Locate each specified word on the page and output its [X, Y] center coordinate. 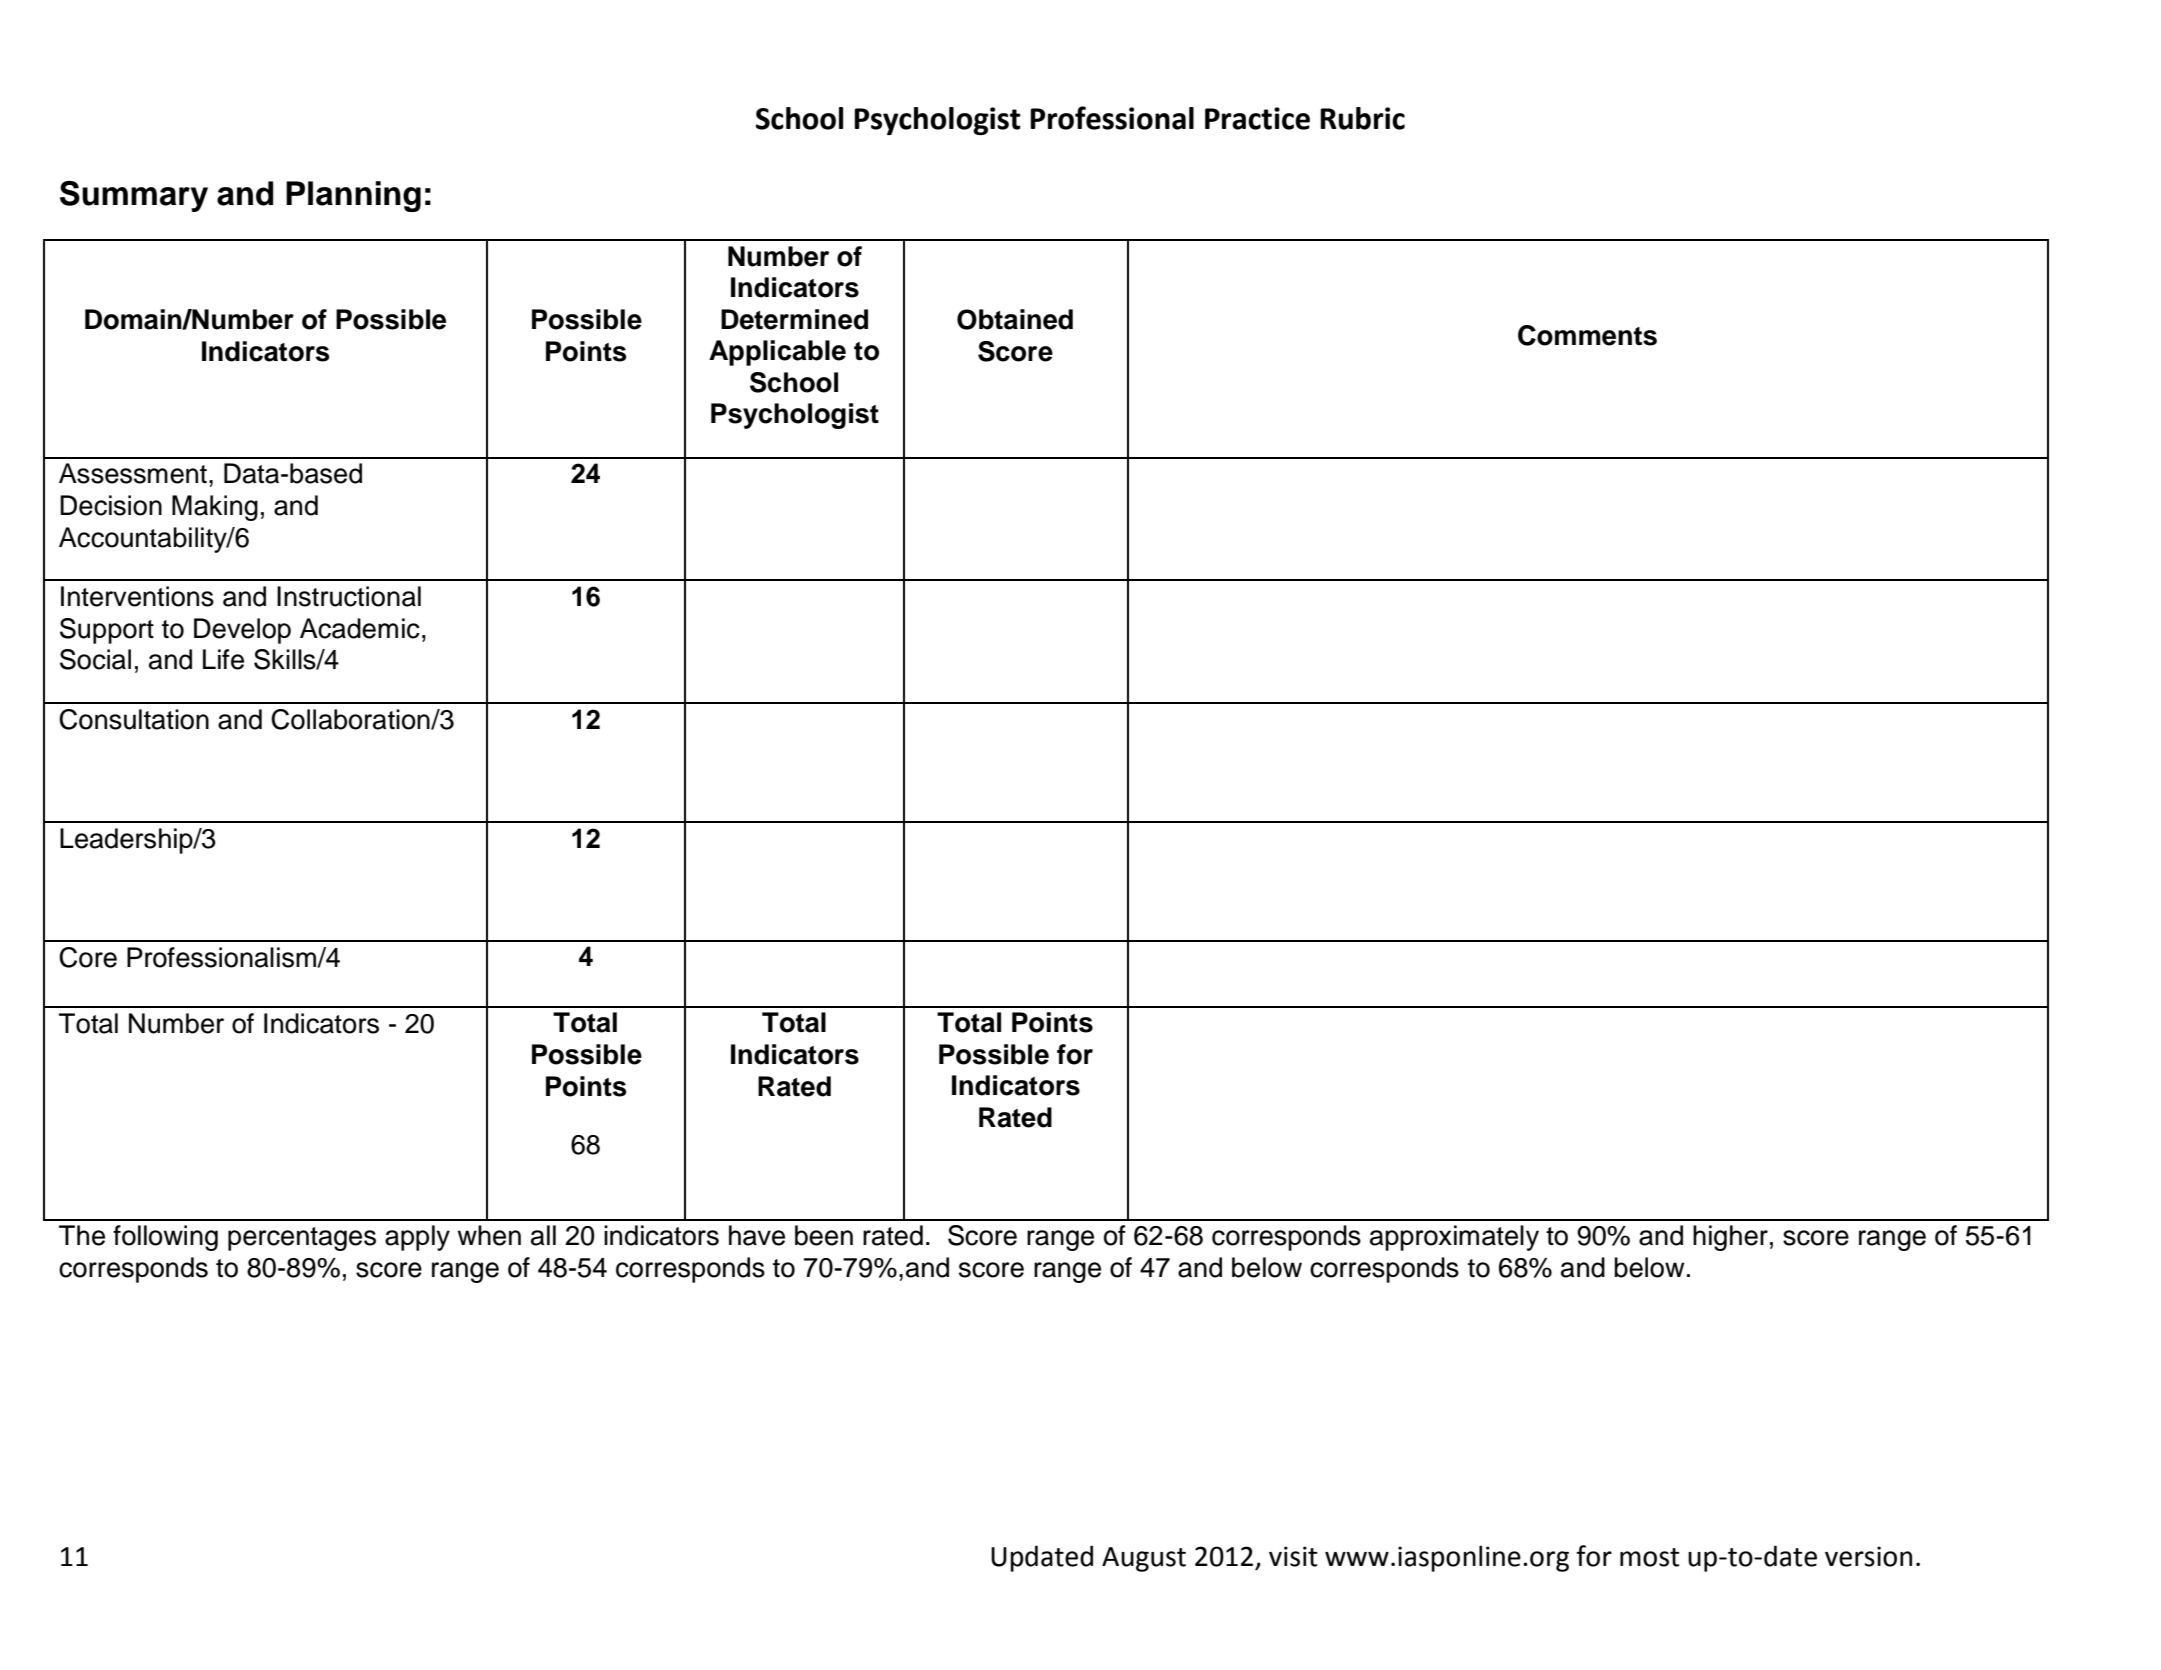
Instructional [349, 596]
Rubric [1362, 118]
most [1650, 1557]
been [824, 1235]
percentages [302, 1239]
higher [1730, 1238]
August [1144, 1559]
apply [417, 1238]
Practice [1257, 118]
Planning [353, 196]
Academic [360, 628]
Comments [1587, 335]
